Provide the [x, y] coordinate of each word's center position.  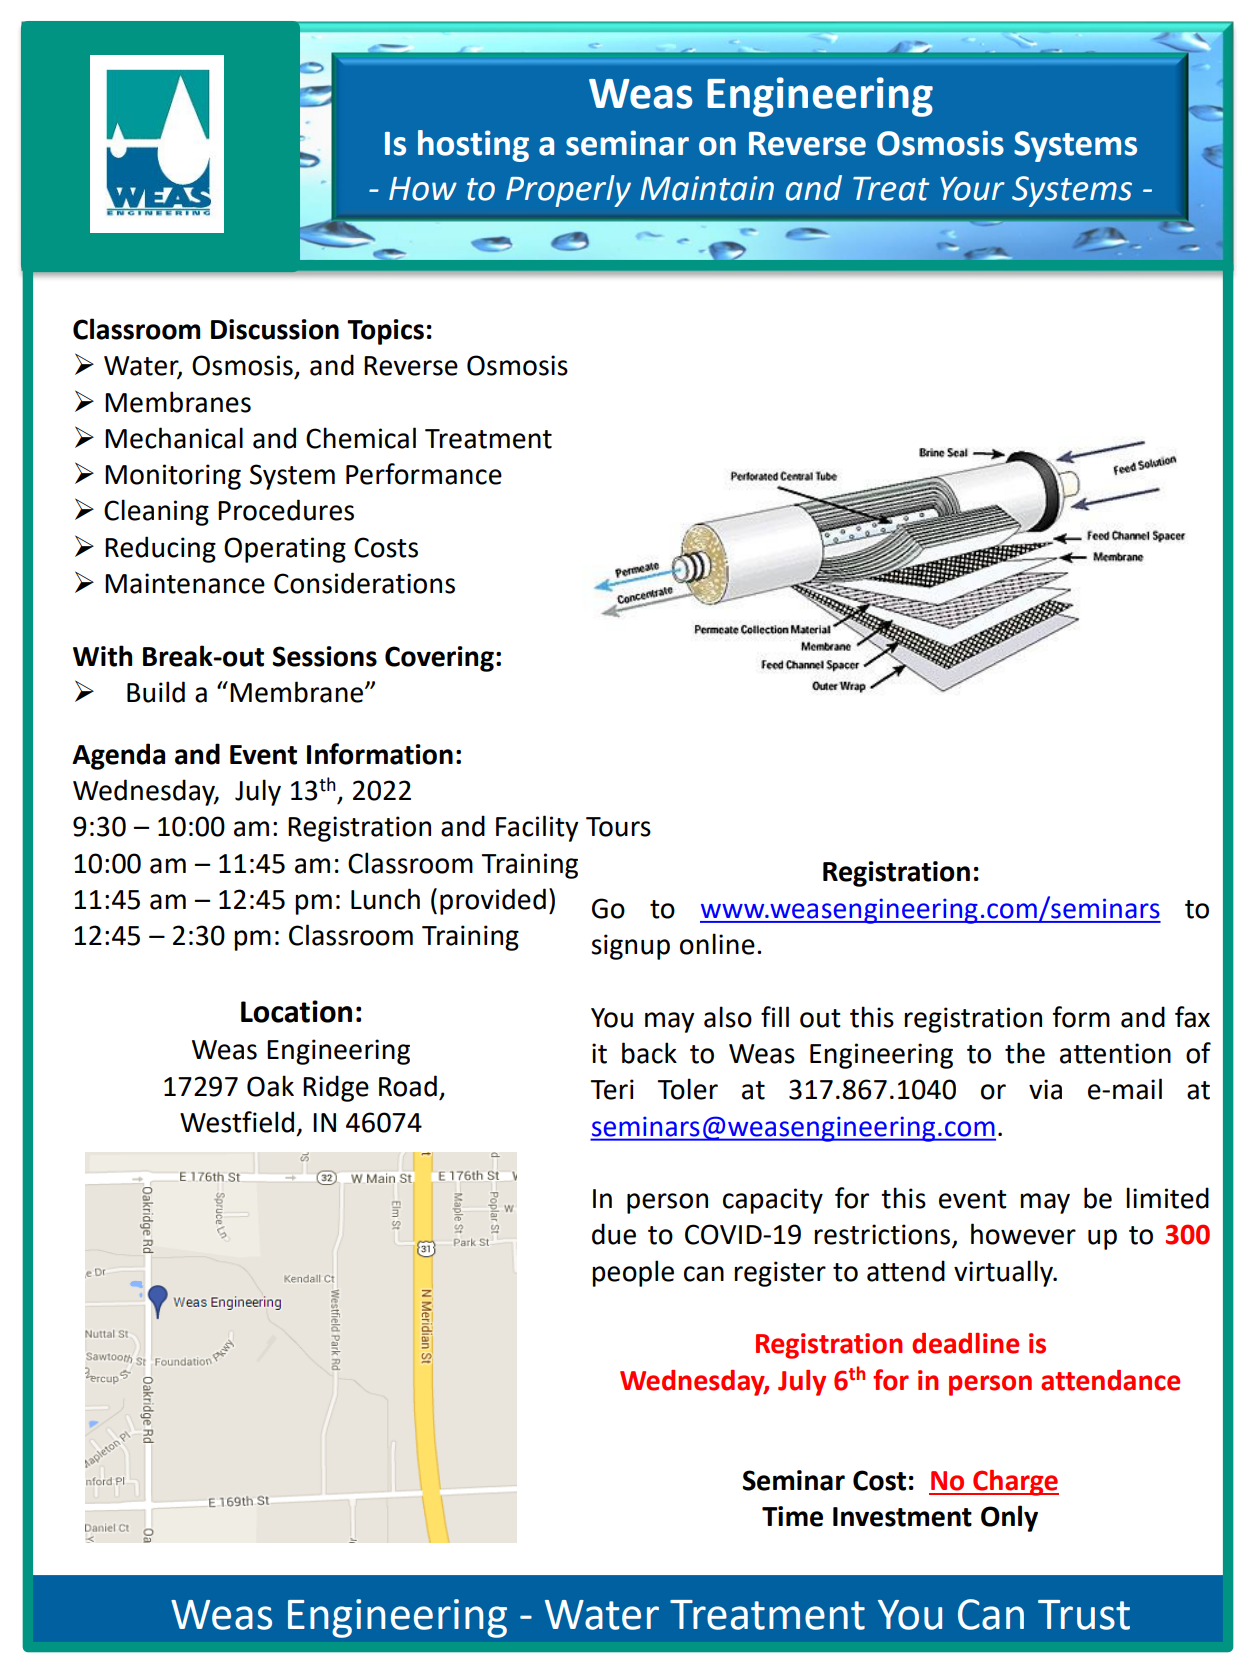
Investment [902, 1517]
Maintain [707, 188]
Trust [1084, 1615]
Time [792, 1516]
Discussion [275, 329]
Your [972, 189]
